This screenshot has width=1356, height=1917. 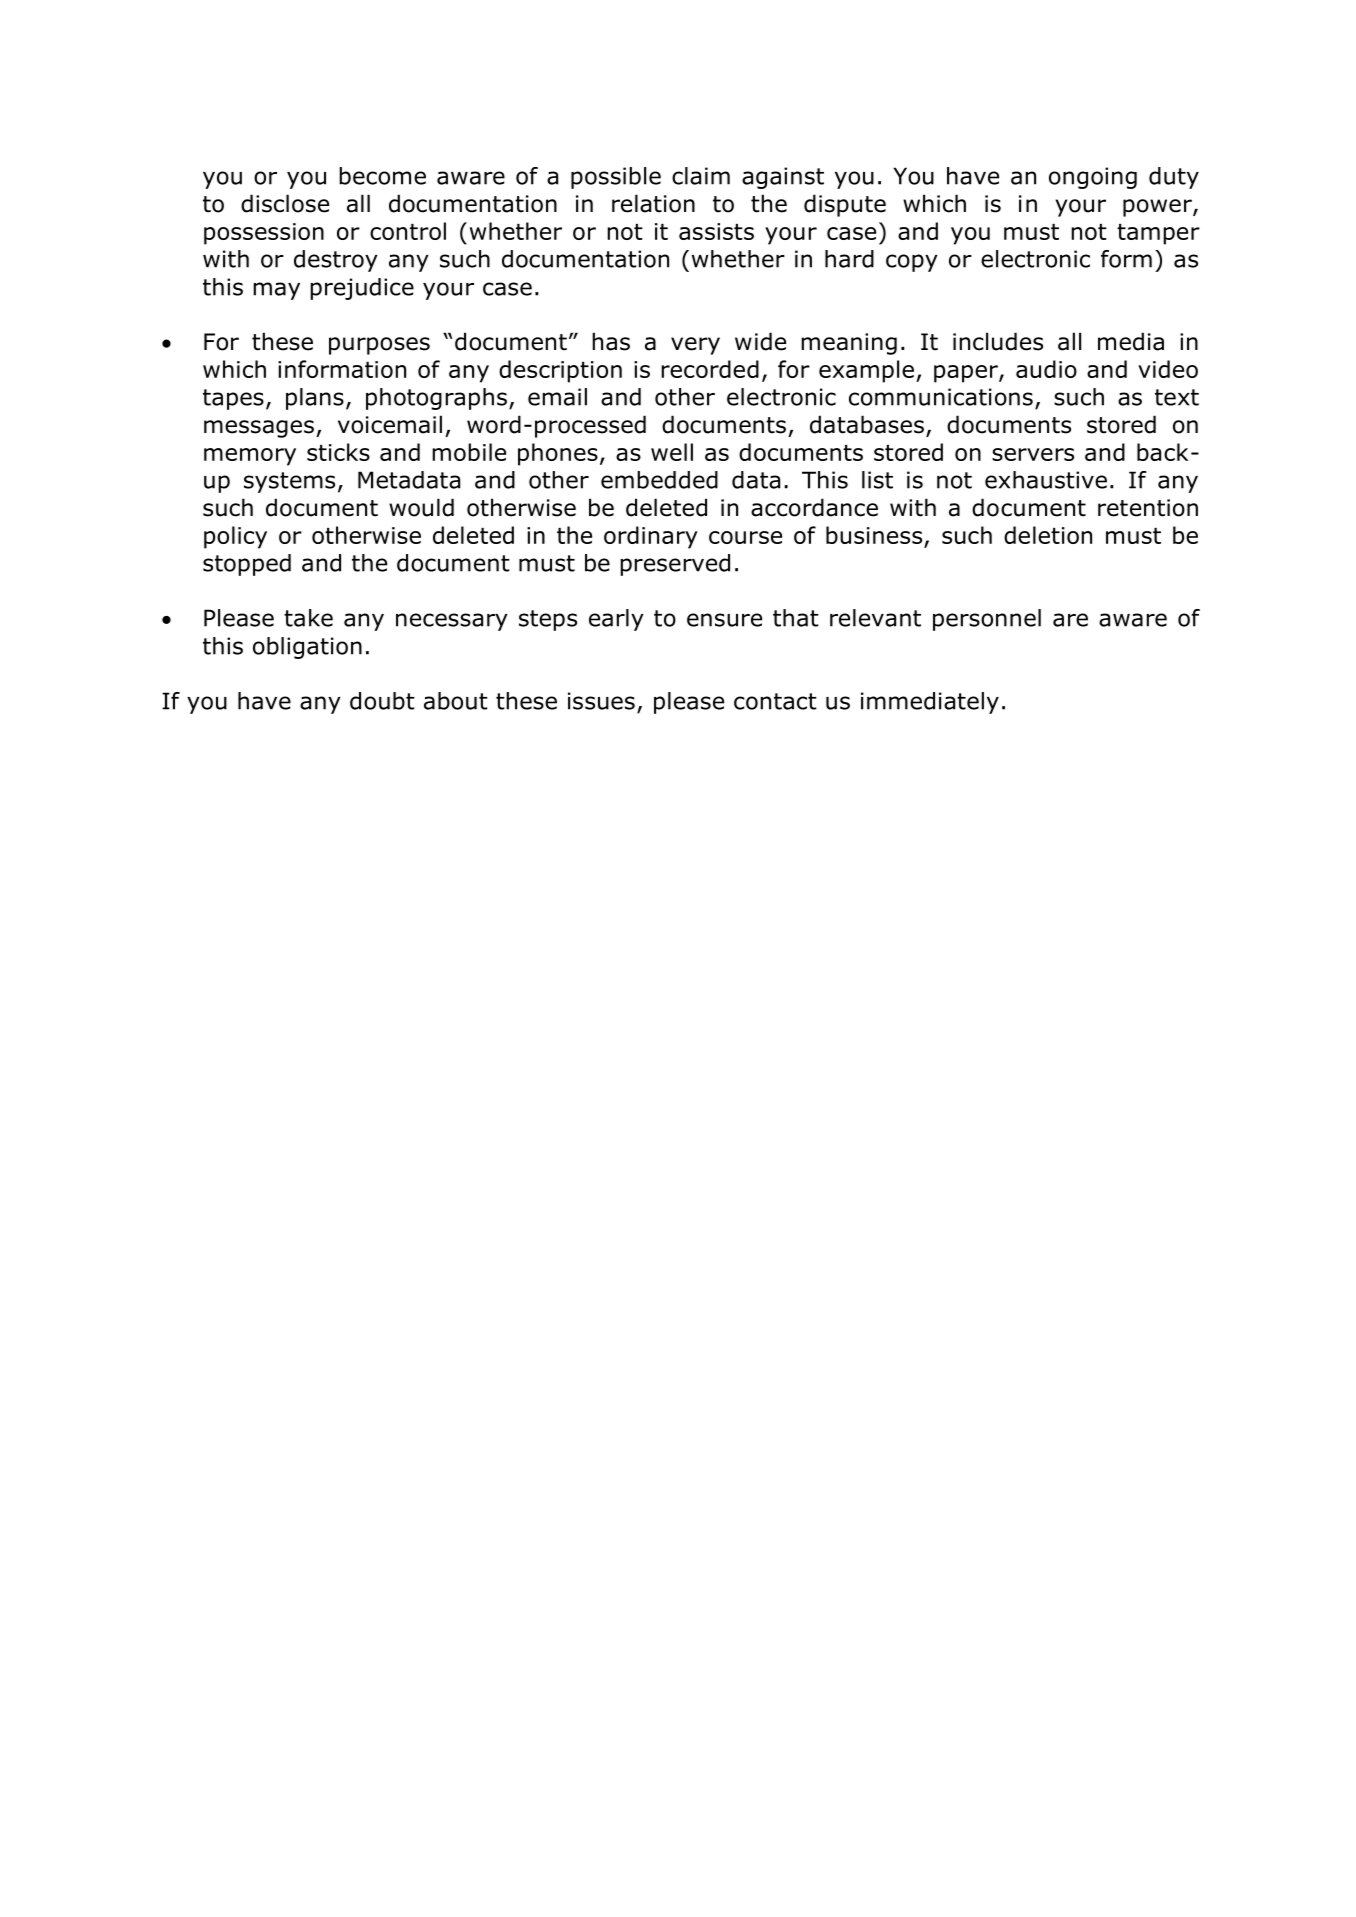 I want to click on claim, so click(x=701, y=176).
